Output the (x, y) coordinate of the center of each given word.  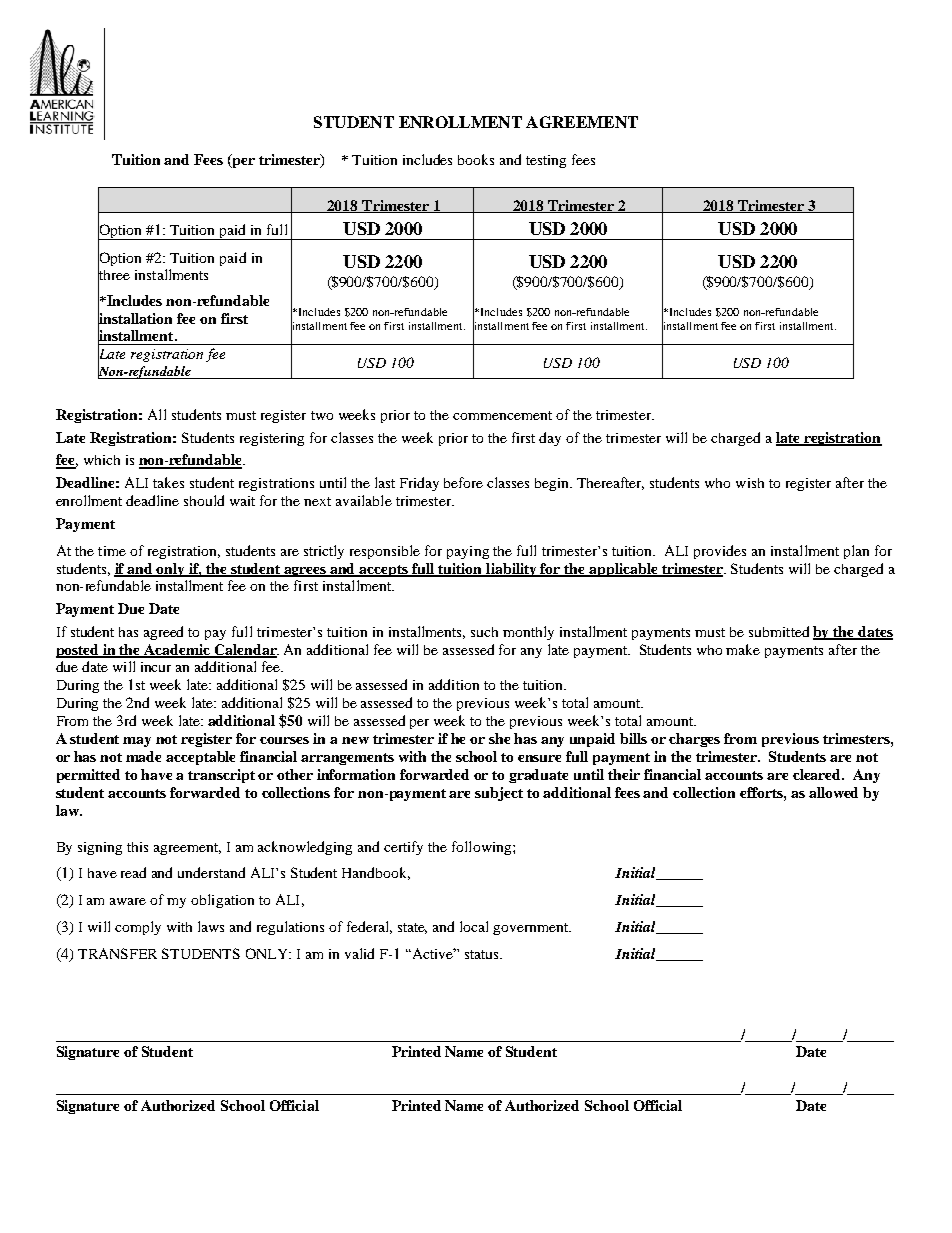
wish (750, 483)
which (102, 460)
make (743, 649)
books (476, 159)
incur (156, 667)
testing (546, 161)
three (114, 275)
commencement (502, 415)
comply (138, 928)
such (484, 632)
